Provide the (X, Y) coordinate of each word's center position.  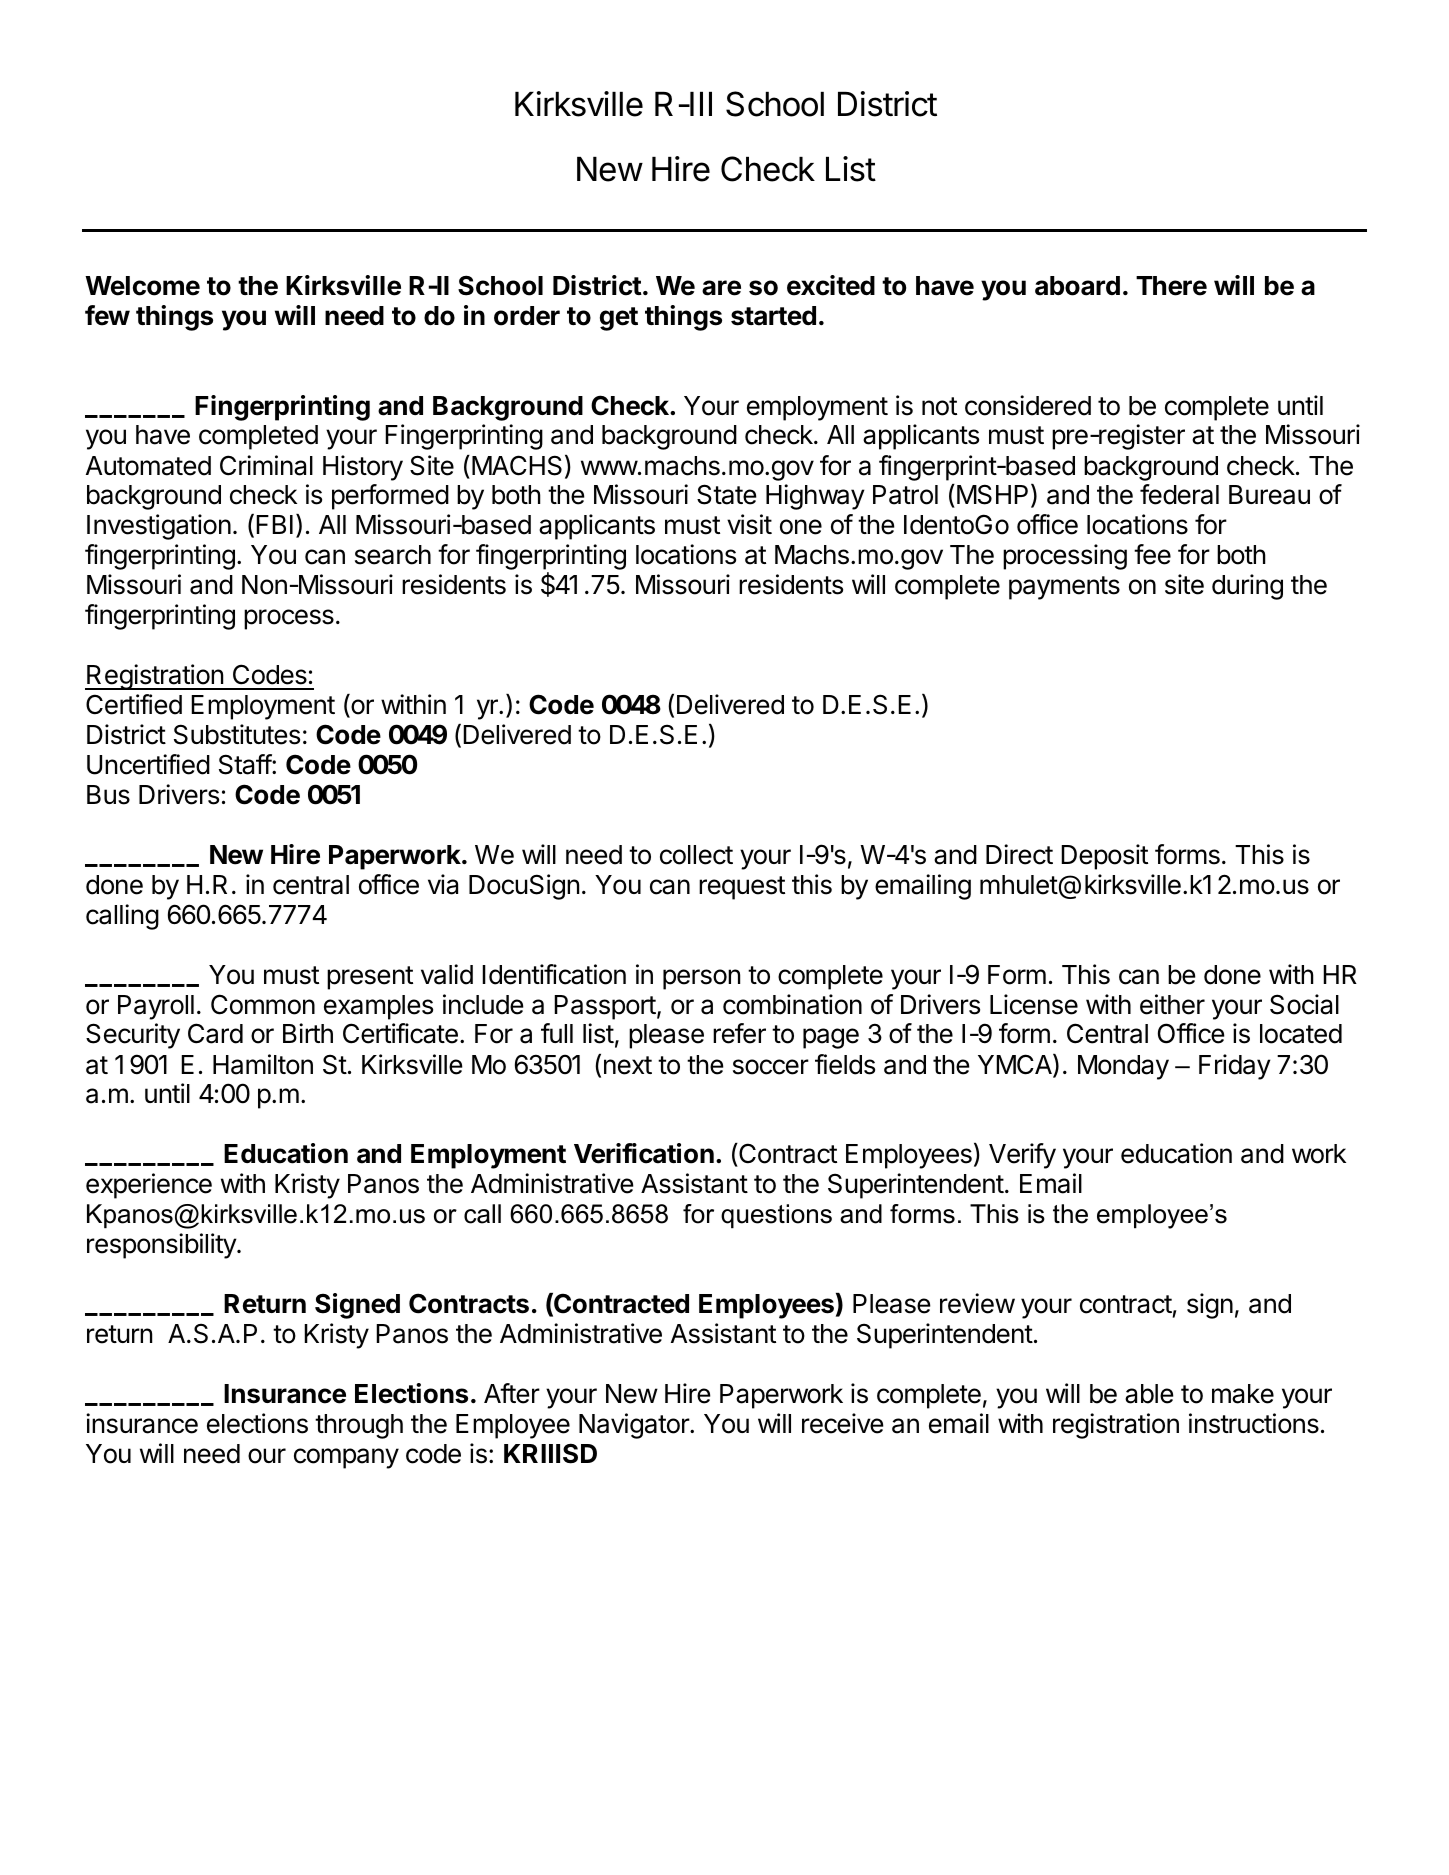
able (1149, 1394)
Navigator (635, 1426)
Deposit (1104, 857)
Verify (1022, 1156)
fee (1152, 554)
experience (149, 1186)
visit (749, 524)
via (443, 884)
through (359, 1426)
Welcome (142, 286)
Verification (644, 1153)
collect (696, 855)
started (773, 316)
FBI (274, 524)
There (1171, 286)
